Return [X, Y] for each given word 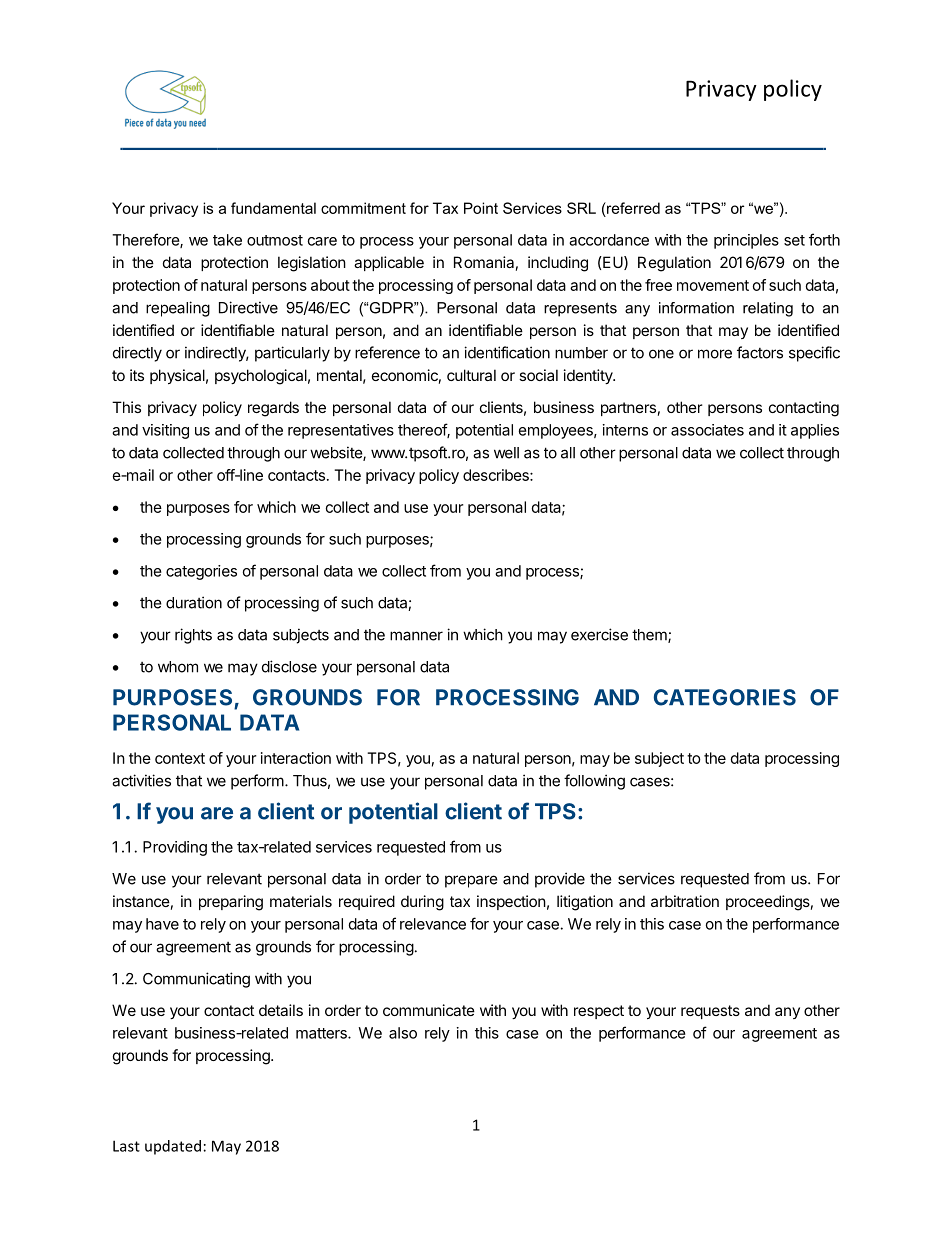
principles [746, 241]
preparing [231, 903]
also [403, 1033]
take [227, 240]
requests [710, 1012]
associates [707, 430]
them [650, 636]
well [506, 453]
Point [481, 208]
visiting [165, 431]
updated [173, 1147]
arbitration [685, 901]
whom [178, 667]
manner [416, 636]
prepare [471, 881]
